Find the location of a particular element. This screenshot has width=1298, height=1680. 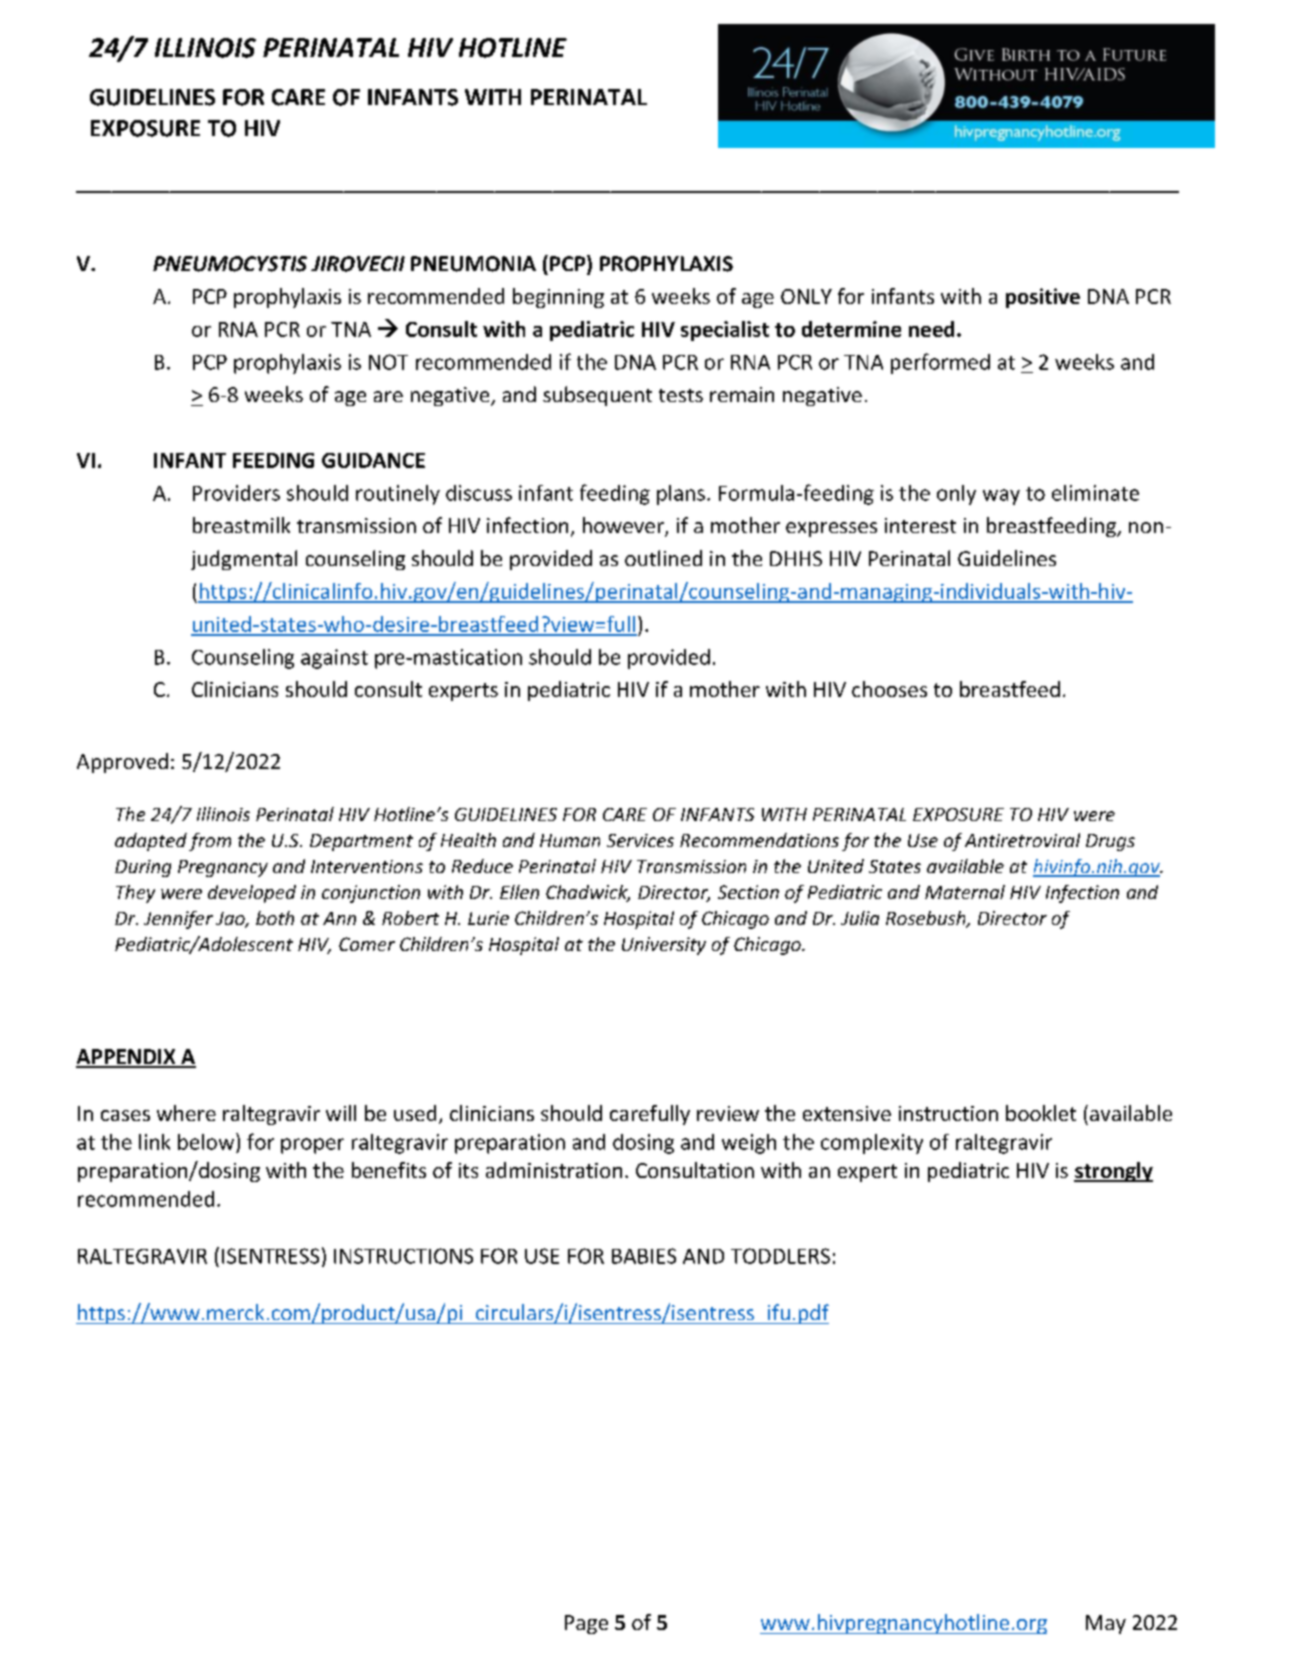

Page is located at coordinates (586, 1624).
